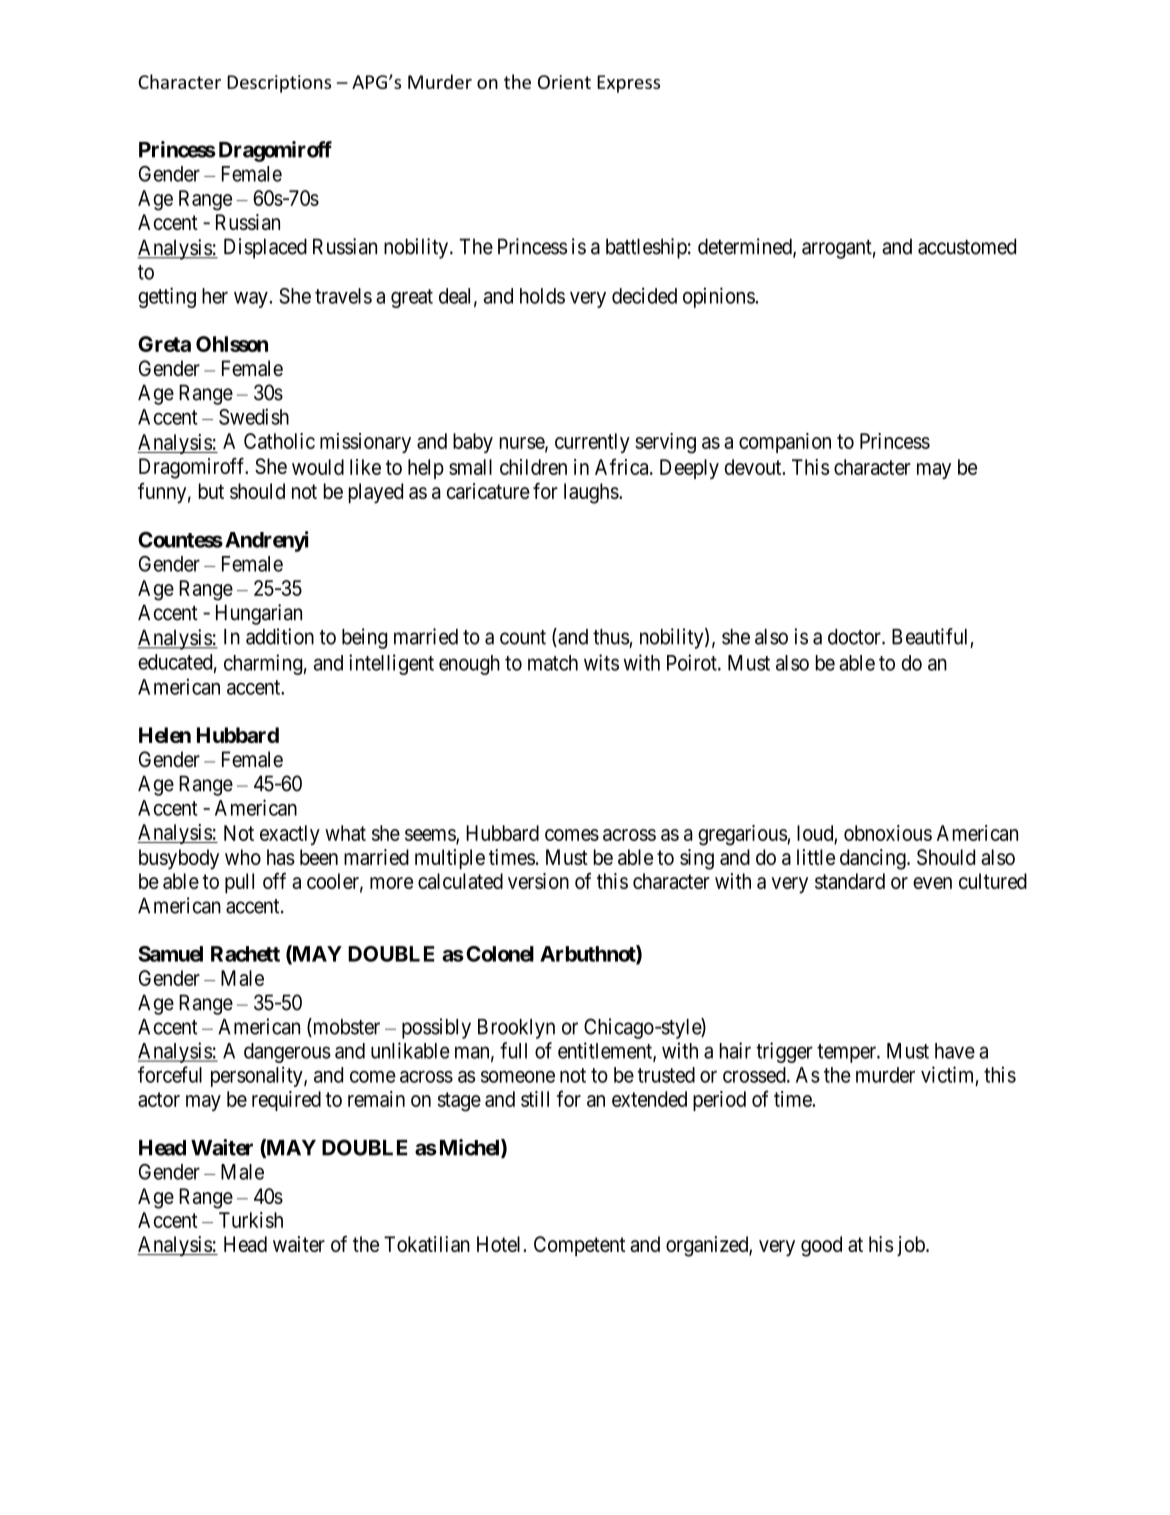 The height and width of the screenshot is (1515, 1170). I want to click on Turkish, so click(251, 1220).
